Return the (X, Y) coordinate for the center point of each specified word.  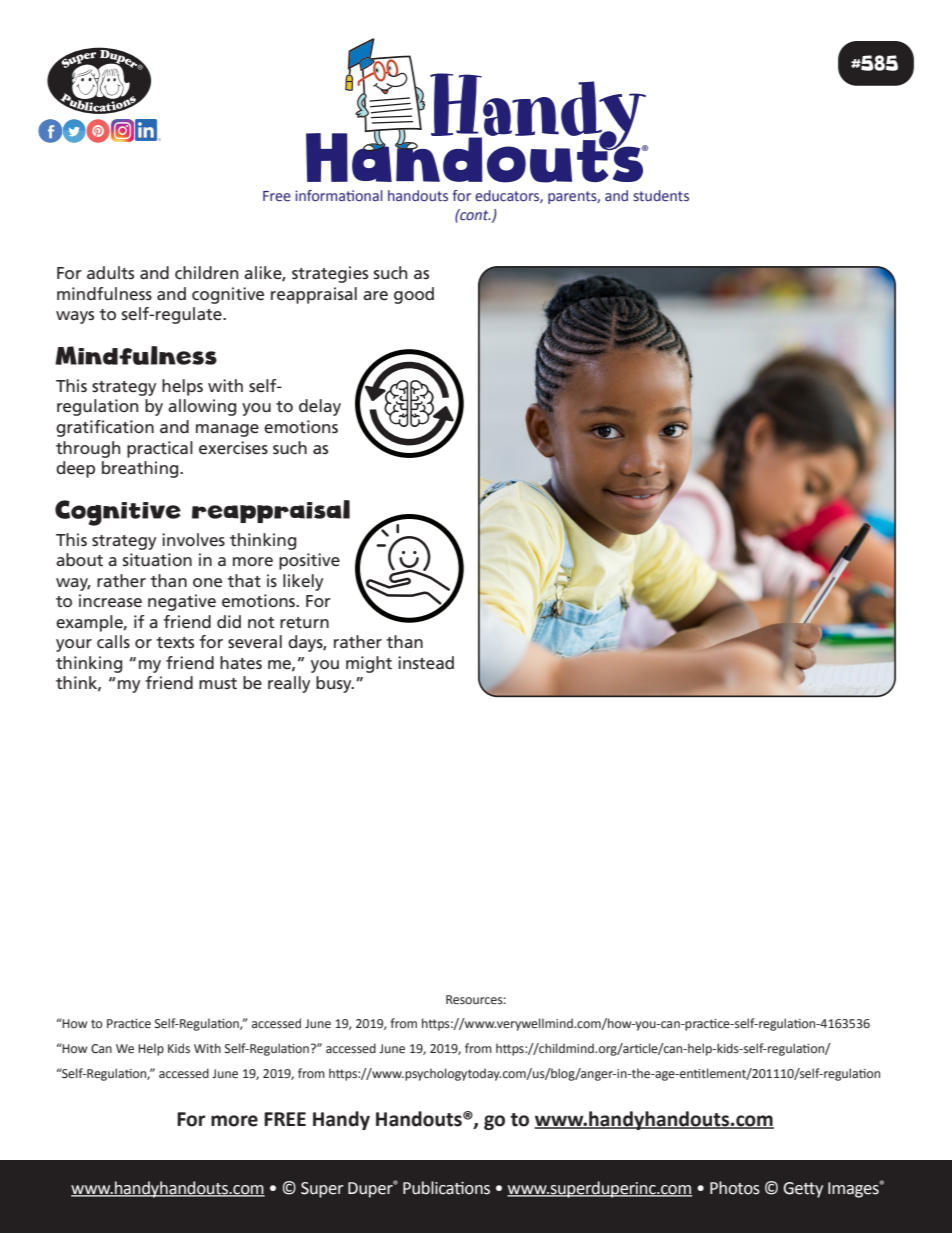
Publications (446, 1188)
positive (309, 561)
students (661, 196)
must (218, 683)
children (206, 272)
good (414, 295)
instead (426, 662)
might (369, 664)
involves (193, 539)
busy (335, 684)
